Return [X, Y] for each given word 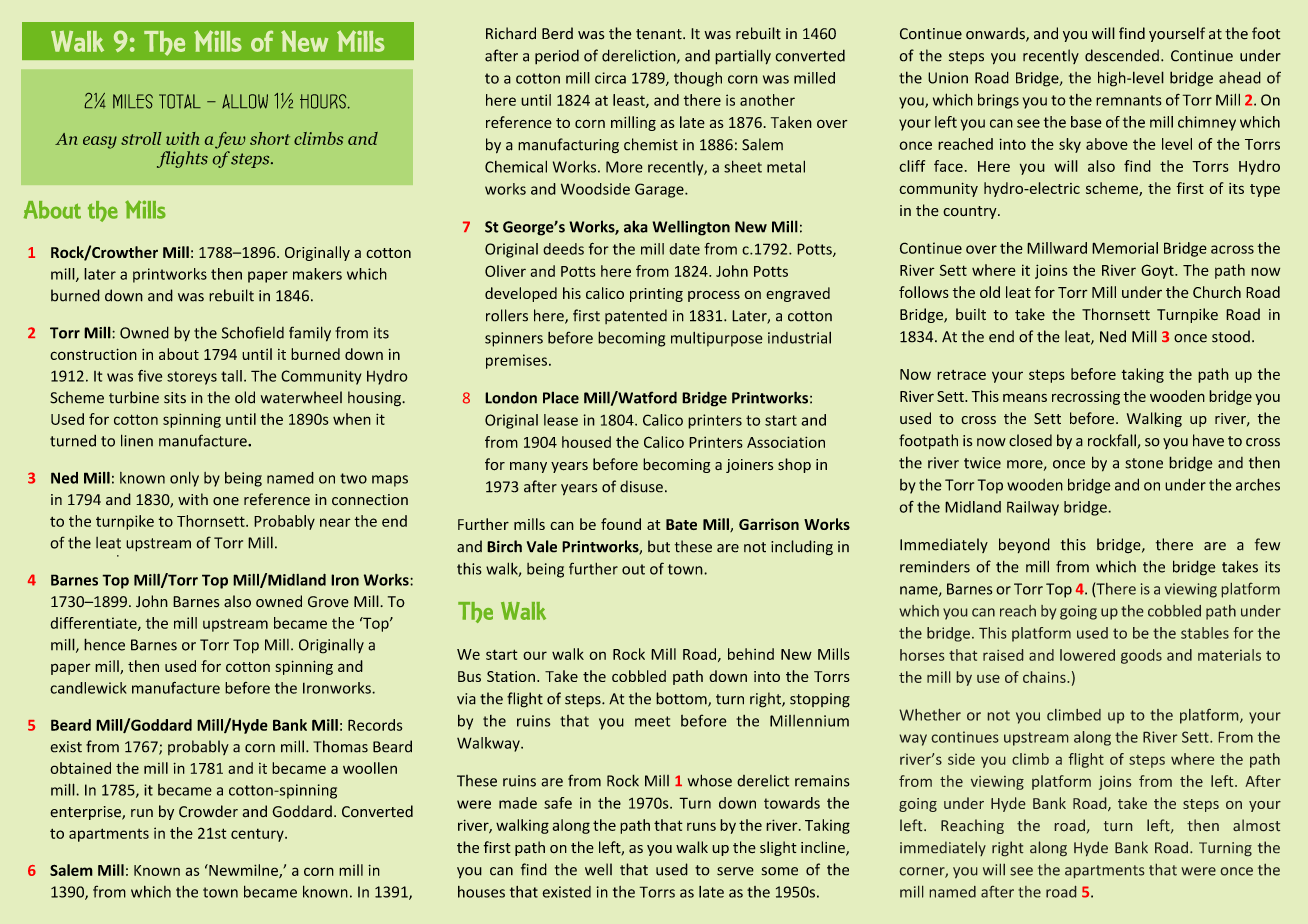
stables [1205, 633]
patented [636, 316]
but [659, 546]
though [698, 79]
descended [1122, 55]
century [258, 835]
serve [735, 871]
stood [1231, 336]
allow [245, 101]
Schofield [253, 332]
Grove [328, 602]
